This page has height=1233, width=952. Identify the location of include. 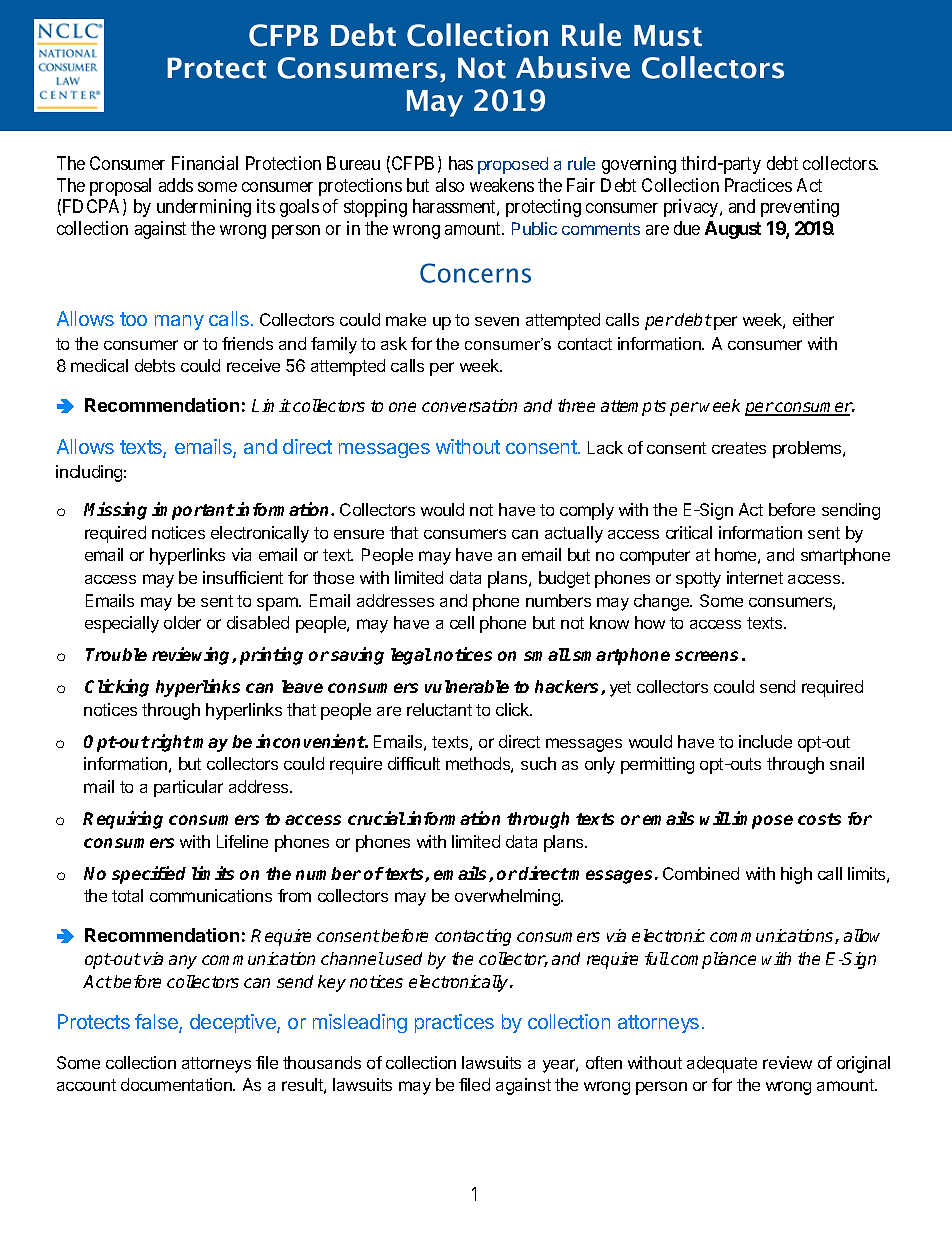
(765, 741).
